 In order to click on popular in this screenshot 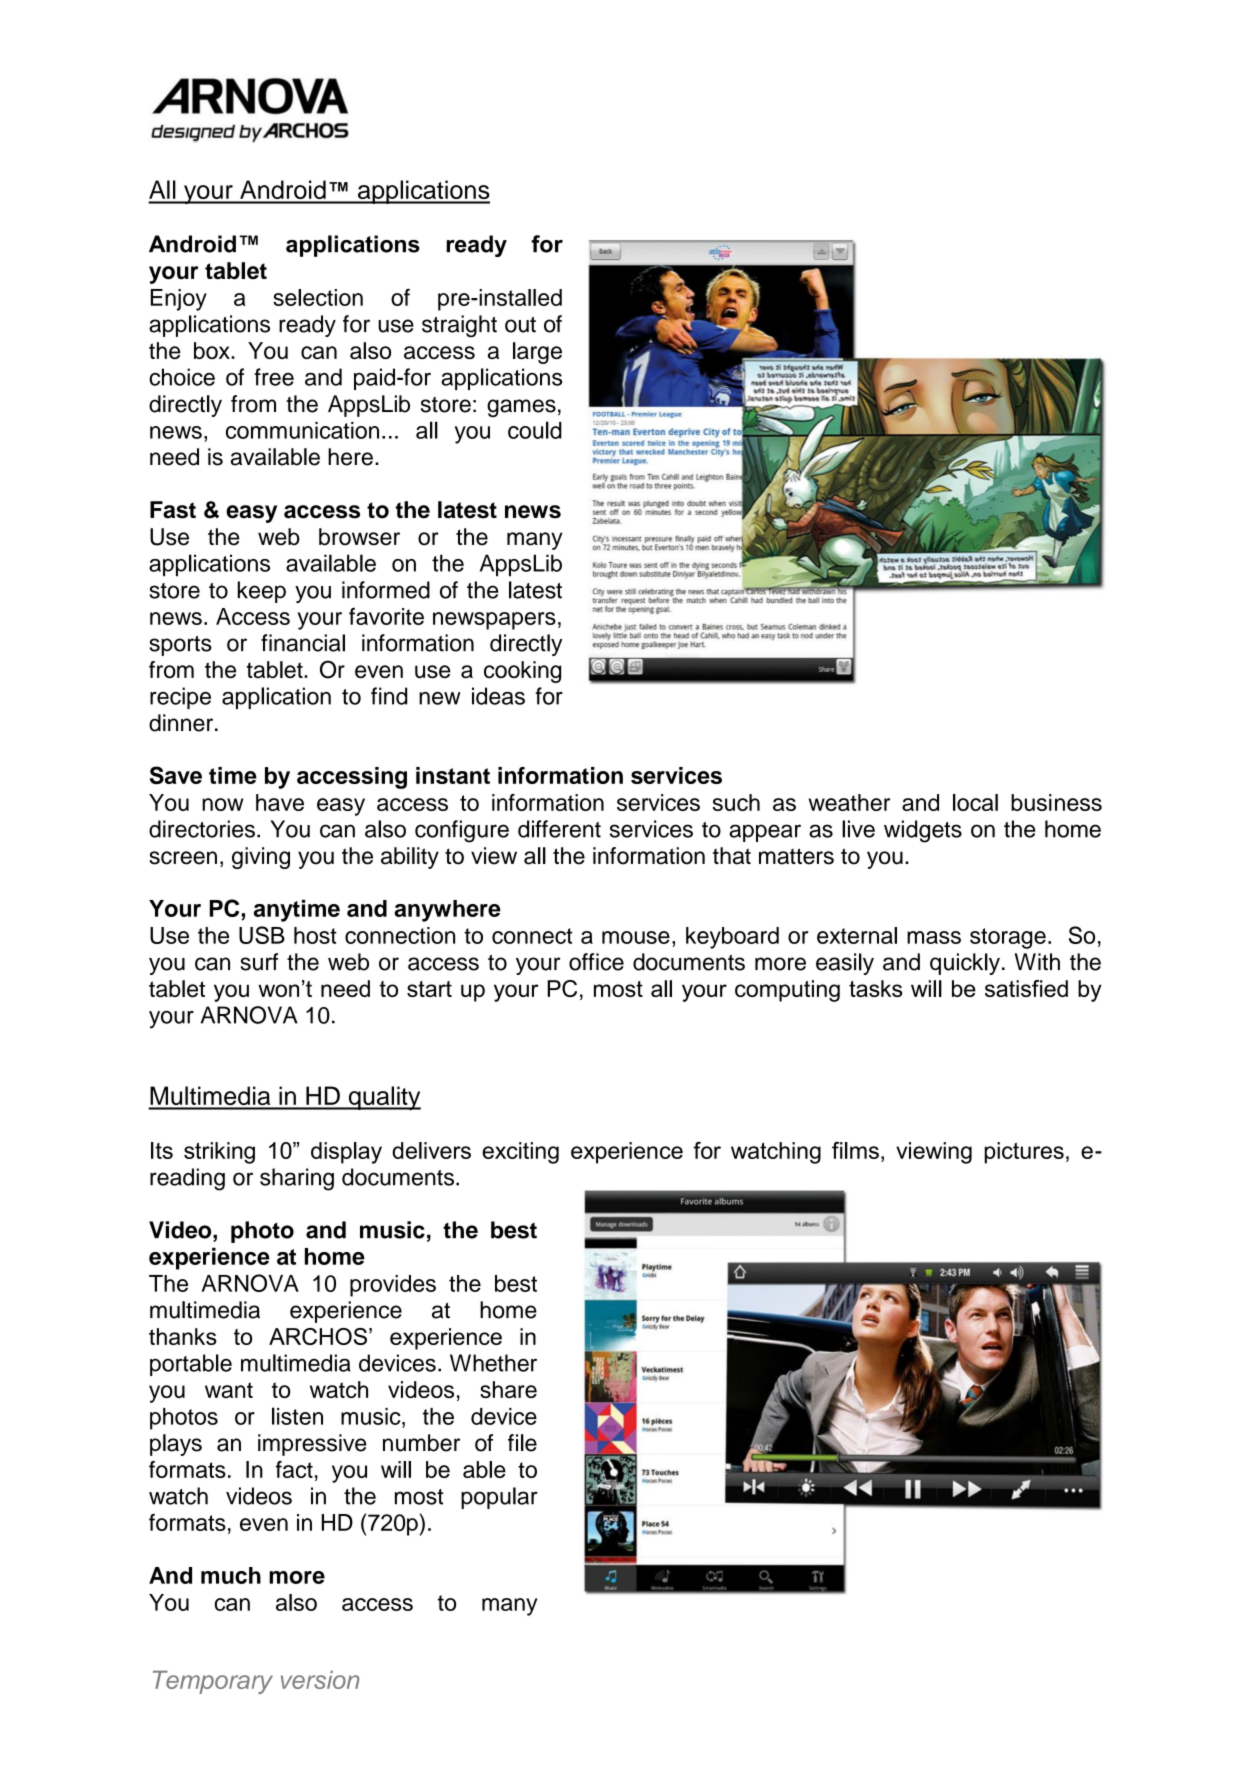, I will do `click(499, 1498)`.
